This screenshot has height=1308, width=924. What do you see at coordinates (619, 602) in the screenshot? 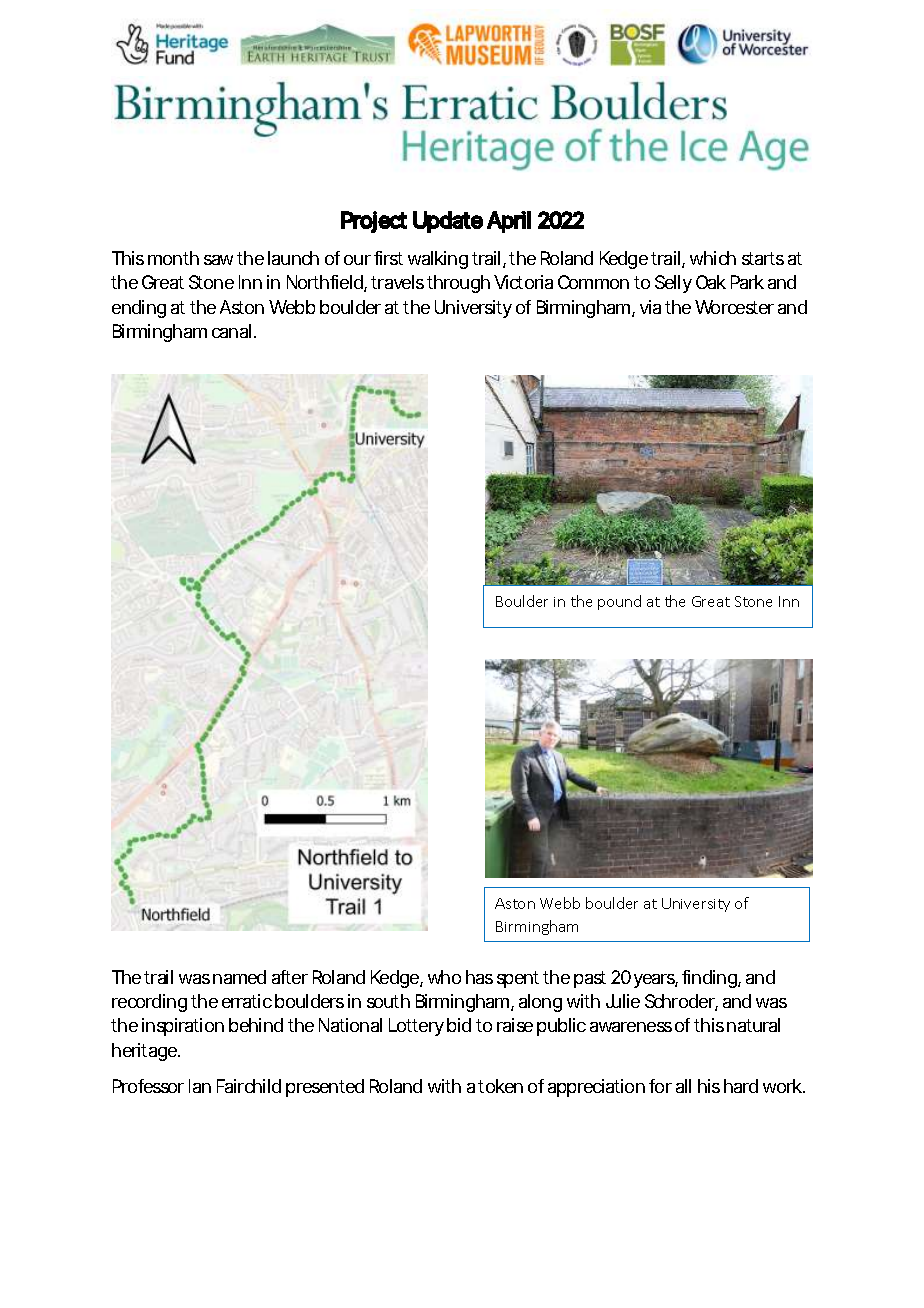
I see `pound` at bounding box center [619, 602].
